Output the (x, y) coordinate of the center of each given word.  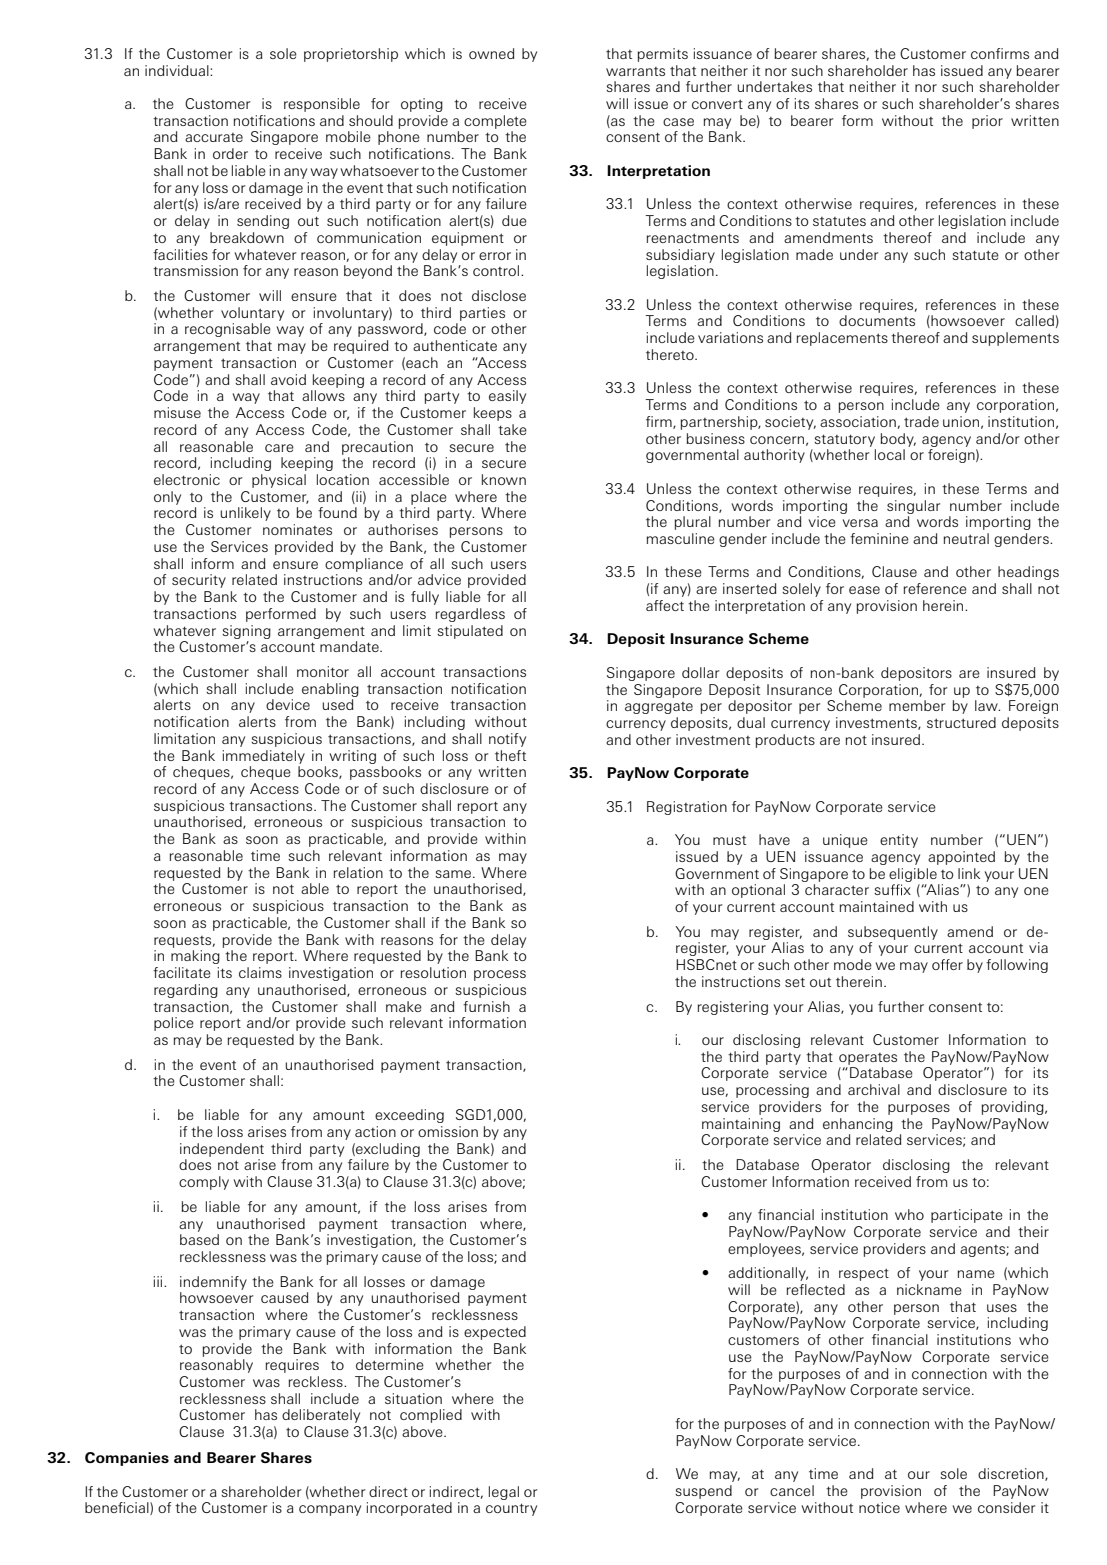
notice (879, 1507)
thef (508, 755)
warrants (635, 71)
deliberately (321, 1416)
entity (899, 841)
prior (987, 122)
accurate (214, 137)
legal (504, 1493)
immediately (264, 757)
